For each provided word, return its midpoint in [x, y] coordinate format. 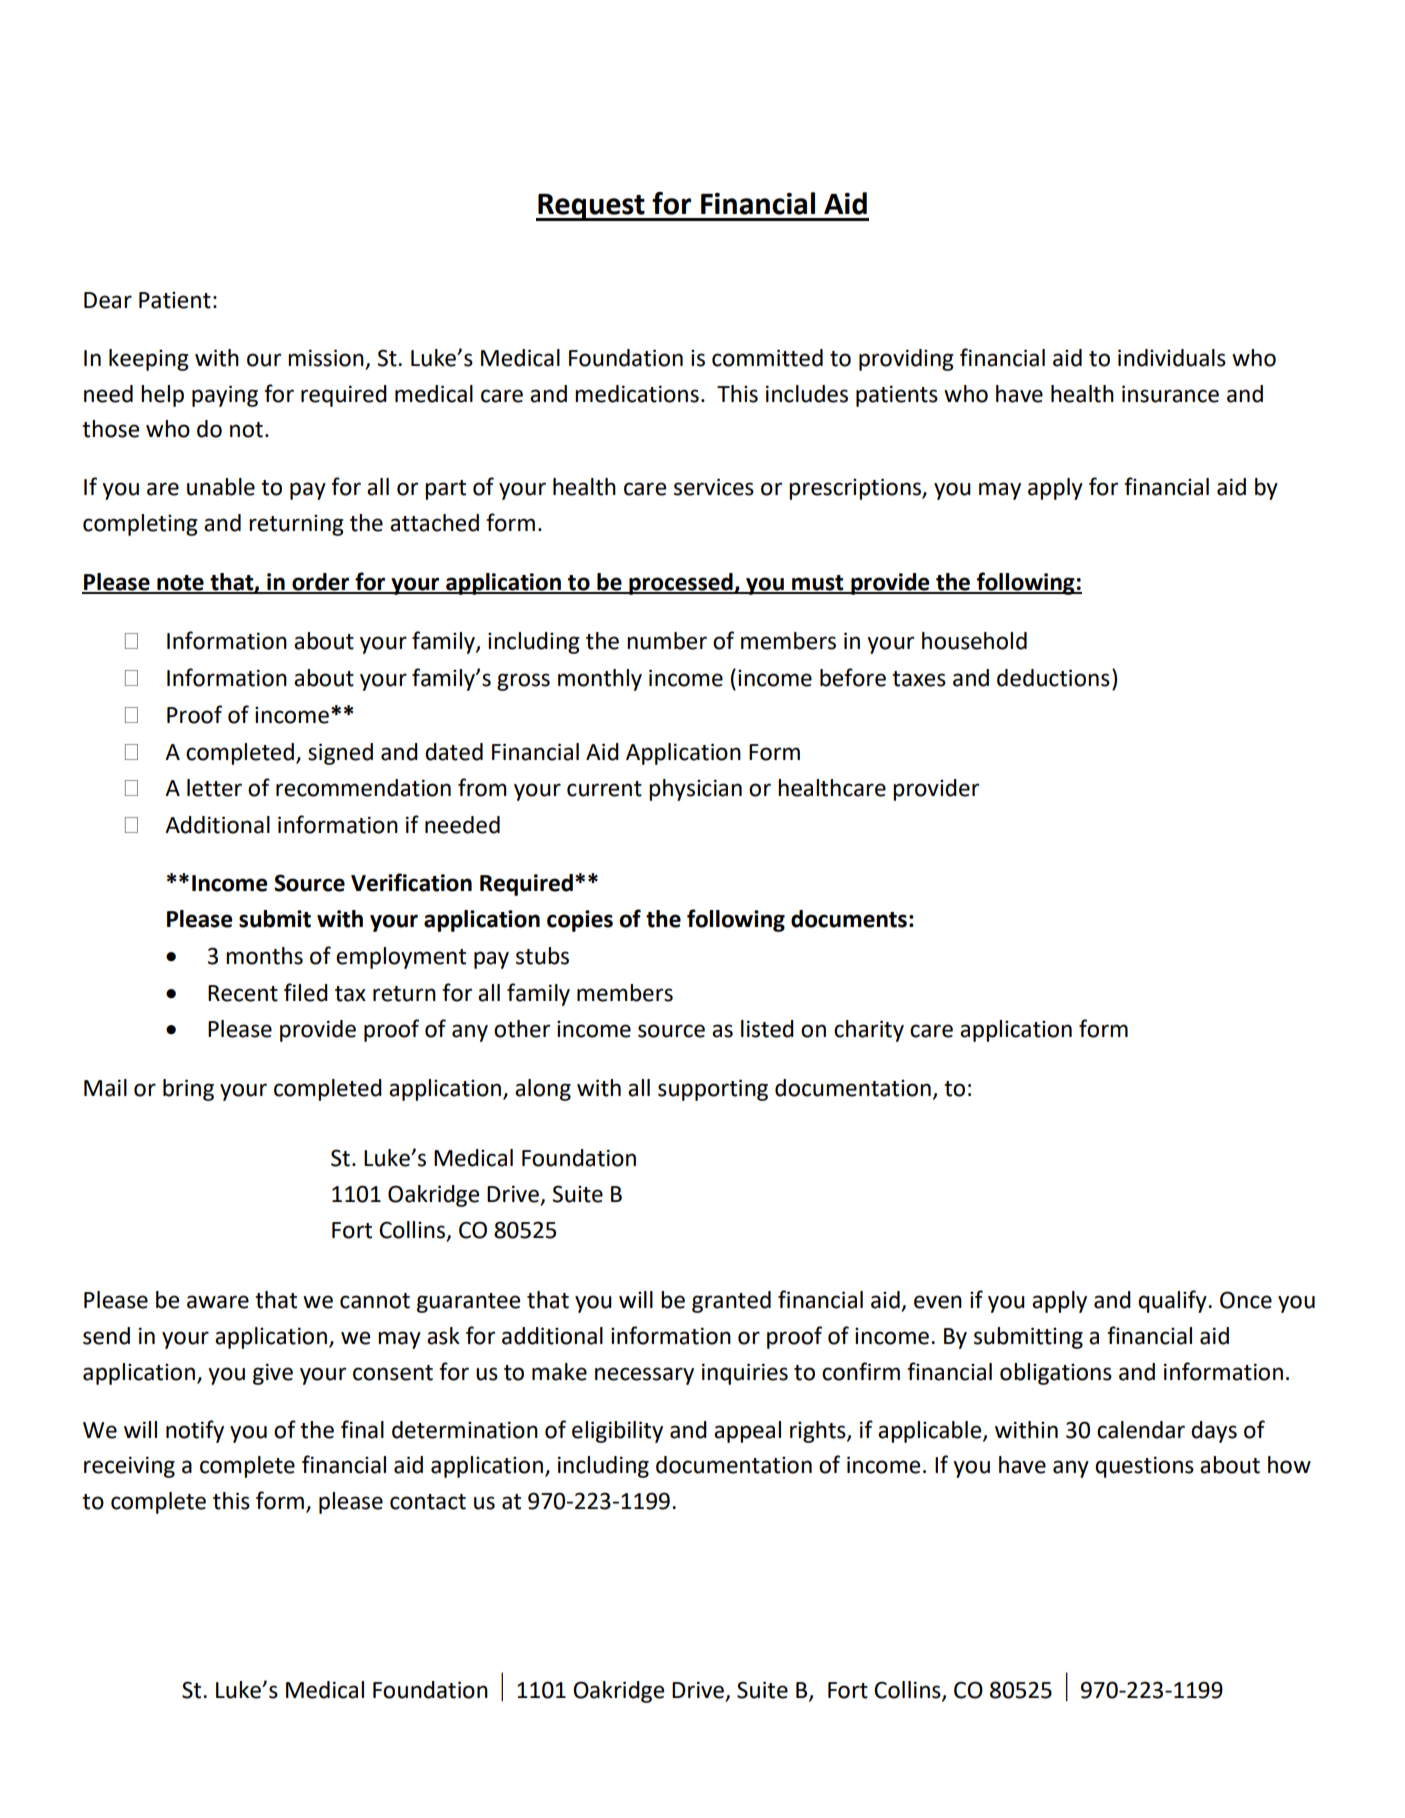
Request [591, 207]
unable [221, 487]
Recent [243, 993]
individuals [1172, 358]
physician [695, 790]
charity [869, 1031]
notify [195, 1431]
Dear [108, 300]
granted [731, 1302]
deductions [1053, 678]
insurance [1170, 394]
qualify [1173, 1301]
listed [767, 1029]
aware [218, 1302]
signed [340, 754]
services [714, 487]
